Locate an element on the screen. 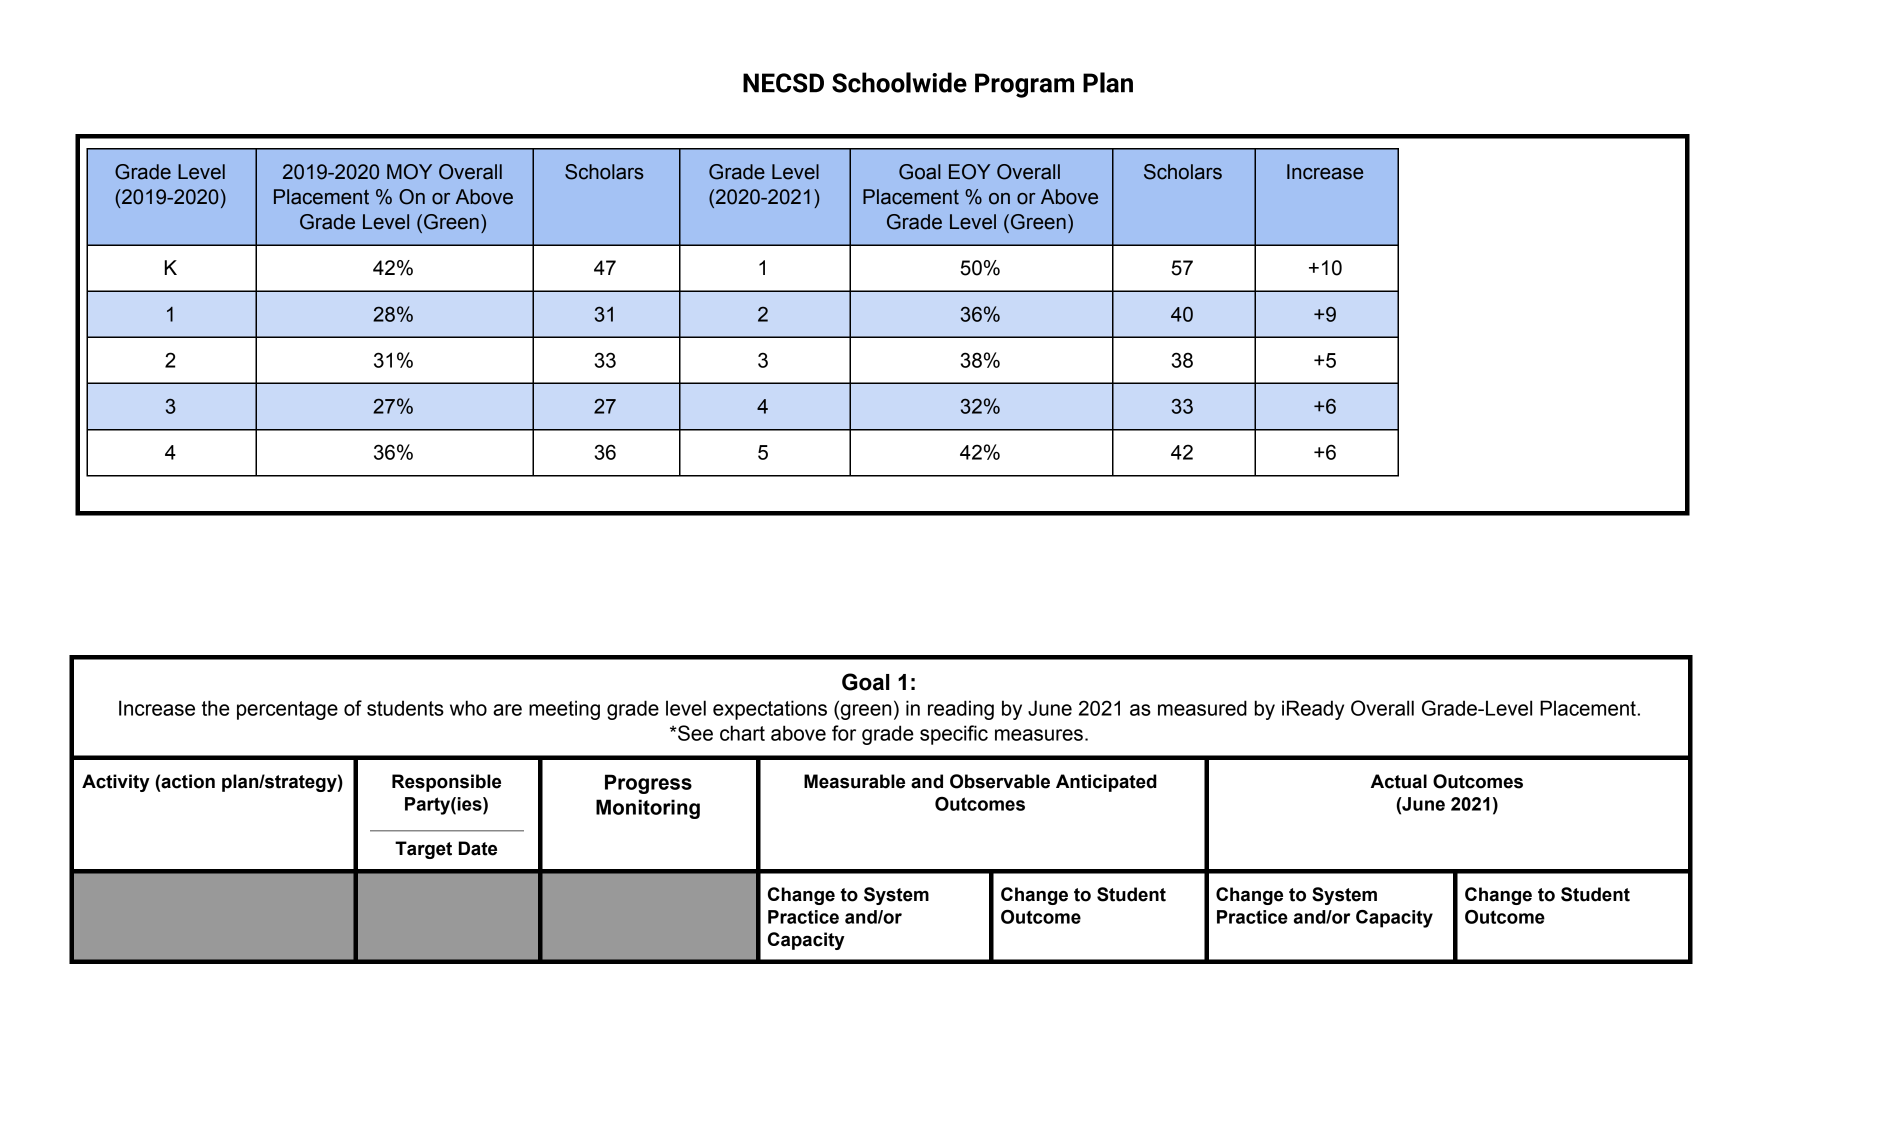 Image resolution: width=1878 pixels, height=1140 pixels. measured is located at coordinates (1202, 708).
